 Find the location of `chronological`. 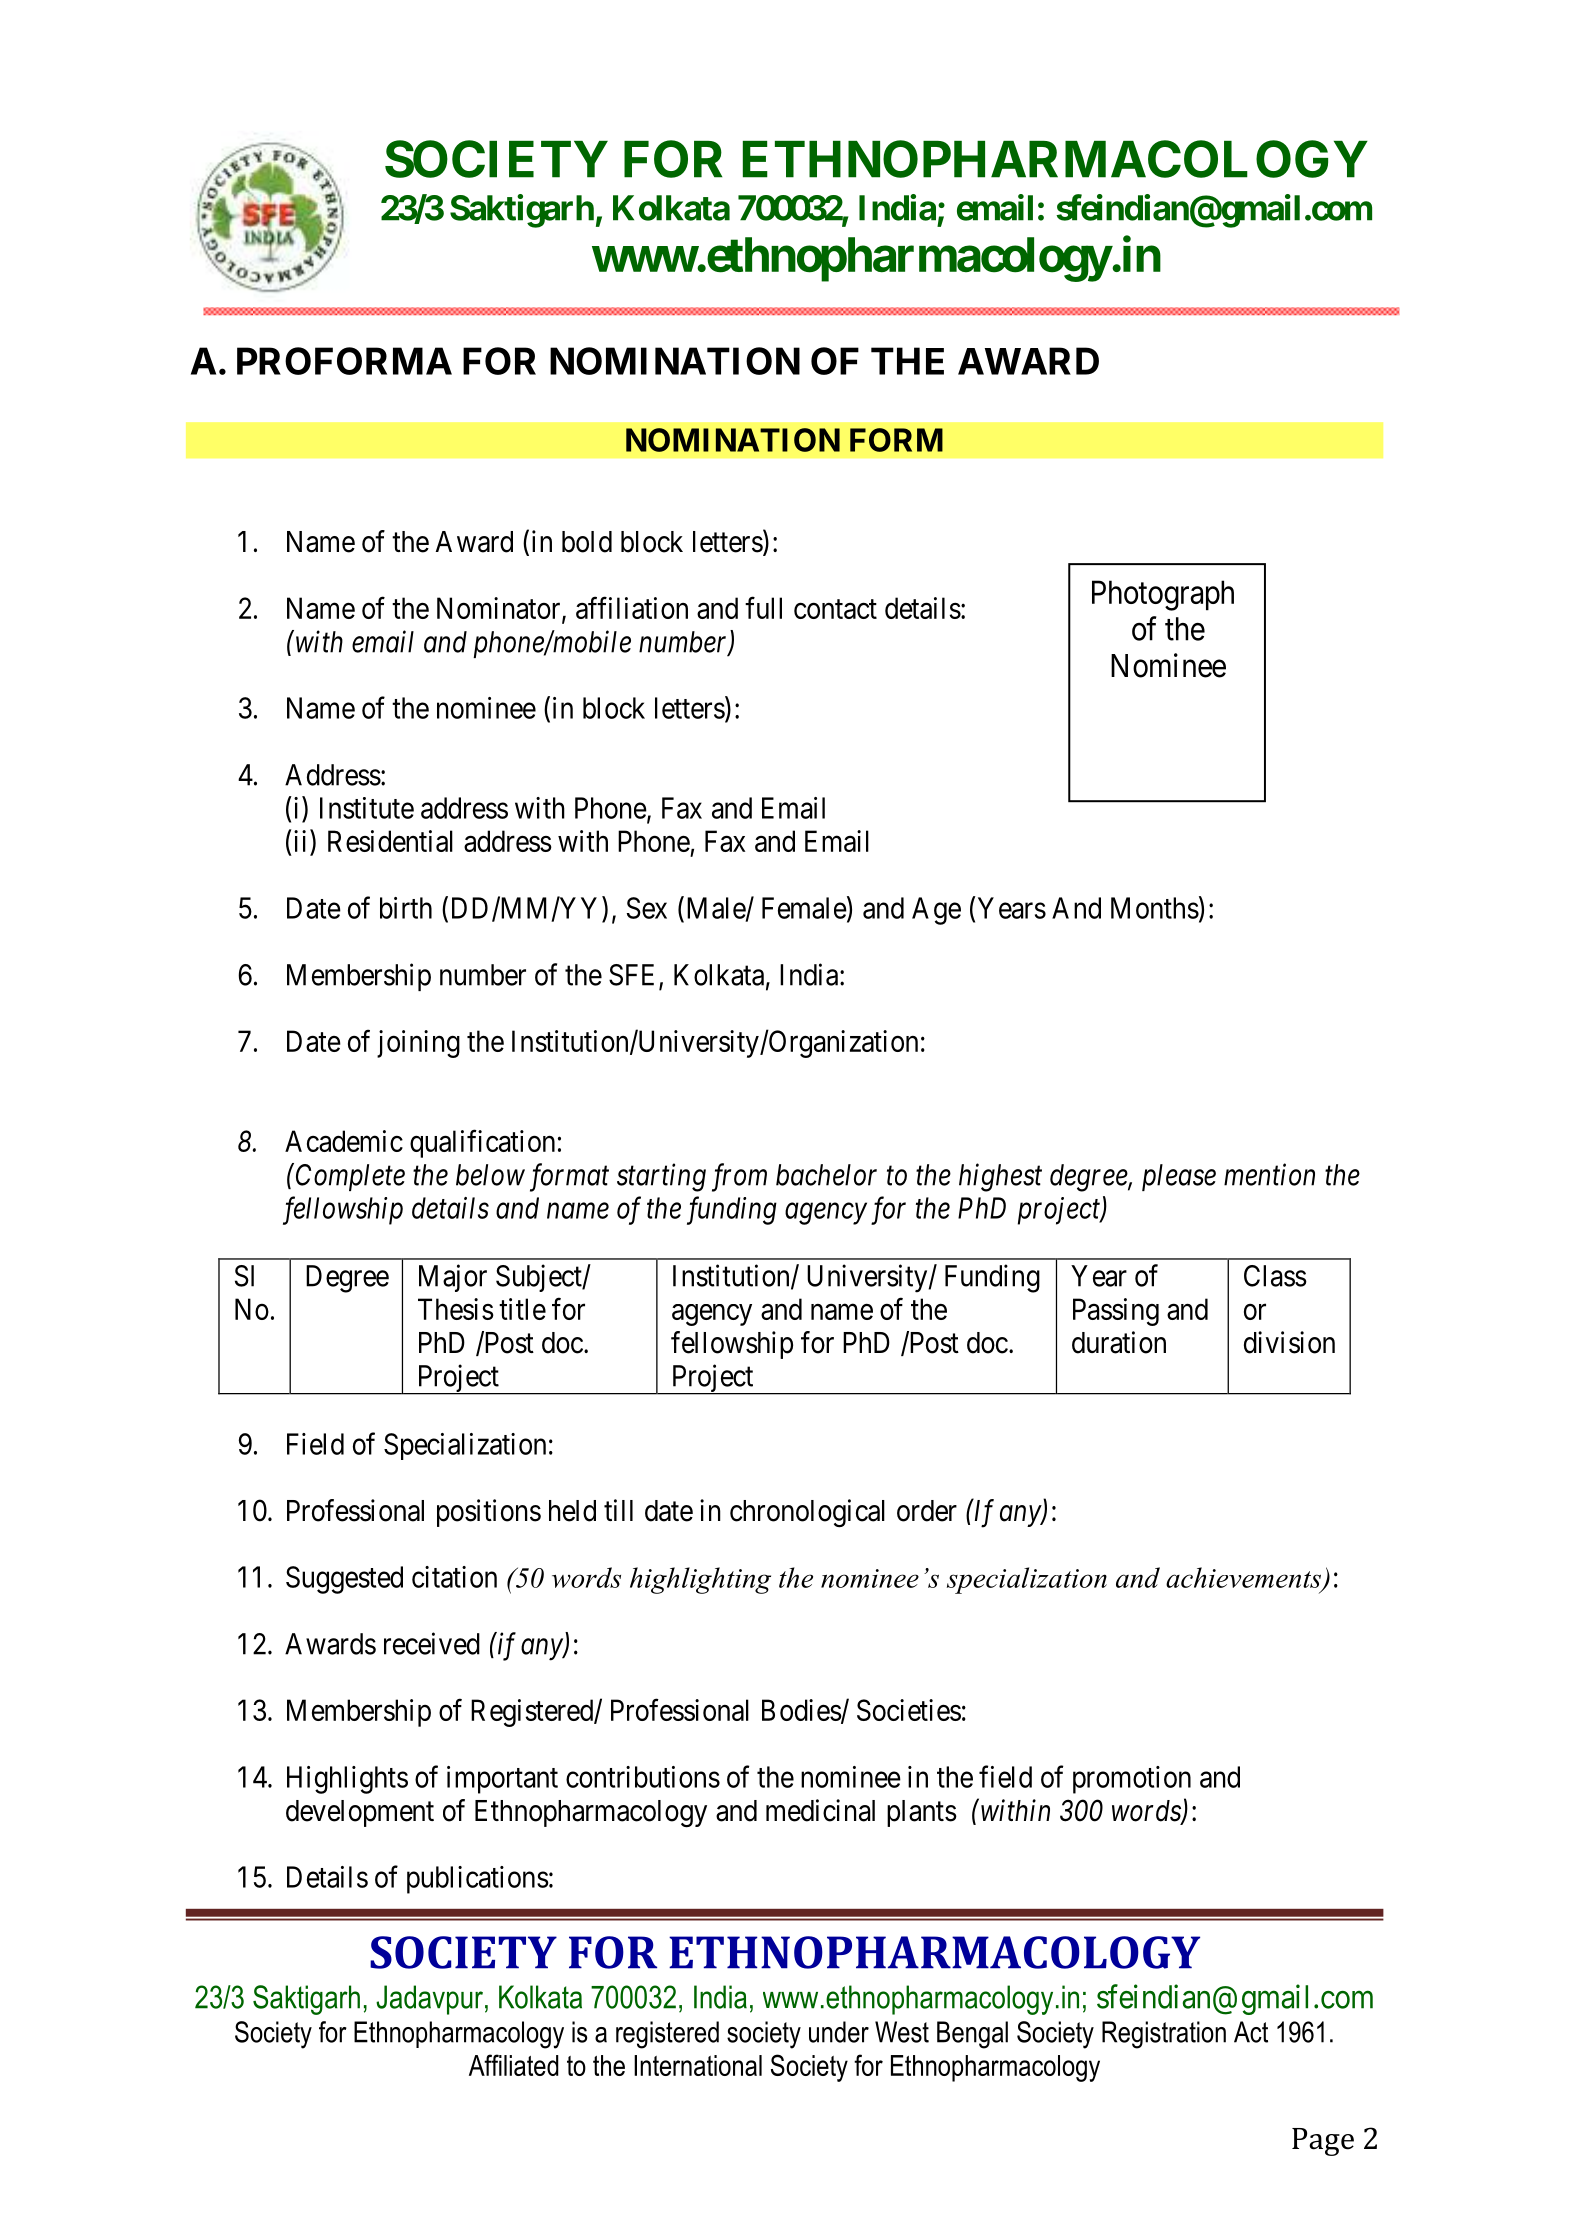

chronological is located at coordinates (807, 1513).
